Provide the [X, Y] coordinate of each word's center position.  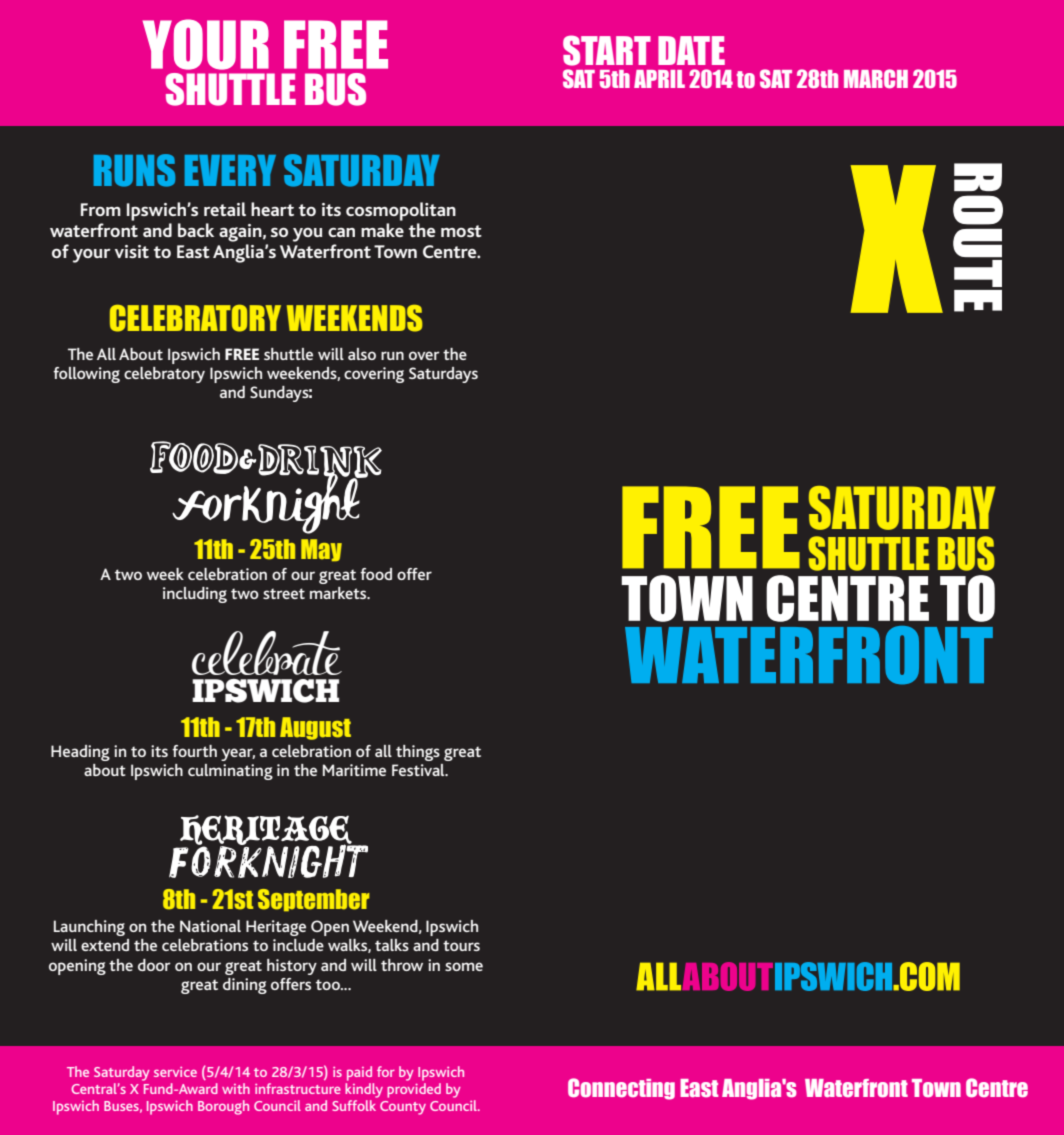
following [86, 375]
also [362, 354]
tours [461, 945]
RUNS [134, 170]
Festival [419, 770]
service [175, 1072]
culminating [230, 772]
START [607, 50]
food [376, 574]
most [461, 231]
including [195, 595]
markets [339, 593]
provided [414, 1090]
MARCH [876, 78]
